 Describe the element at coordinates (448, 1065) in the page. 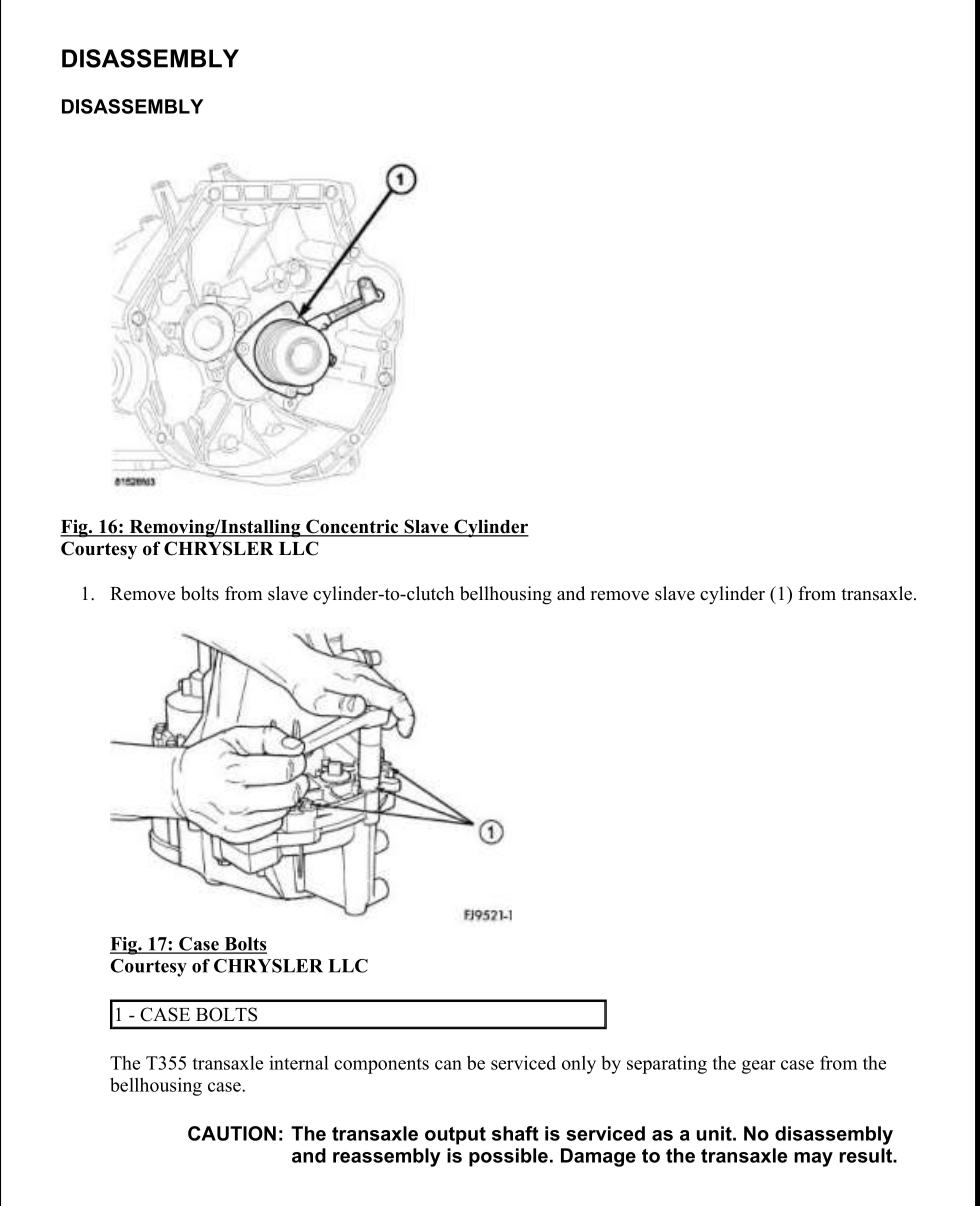

I see `can` at that location.
